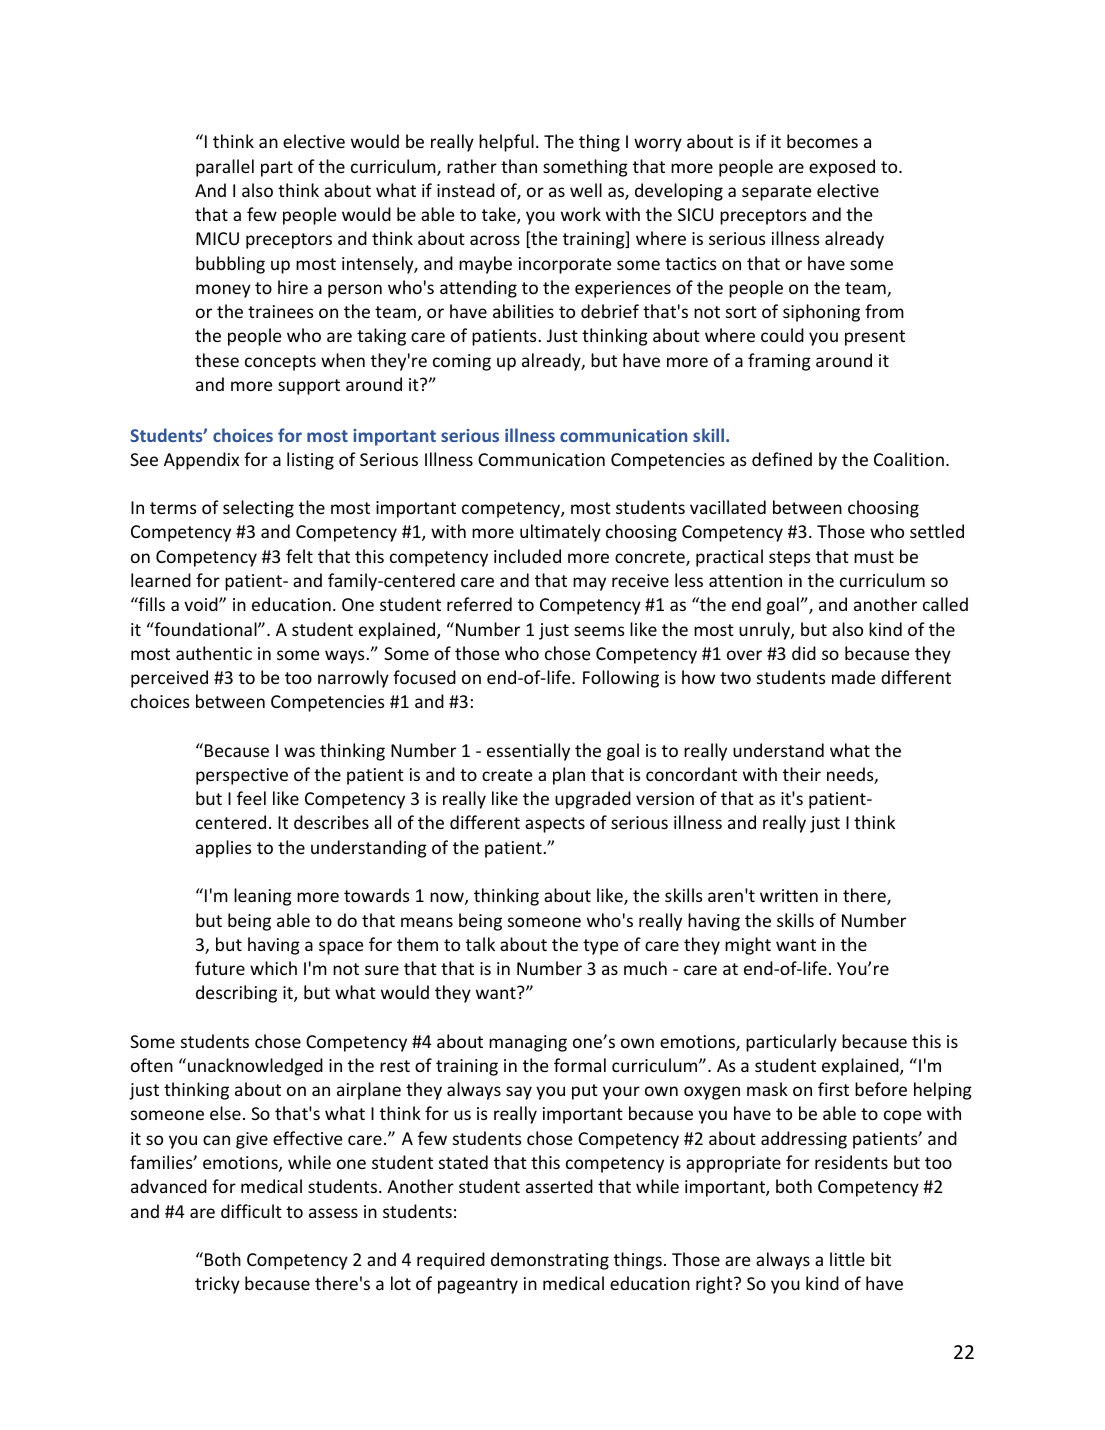 This document has height=1430, width=1105. Describe the element at coordinates (847, 1259) in the document. I see `little` at that location.
